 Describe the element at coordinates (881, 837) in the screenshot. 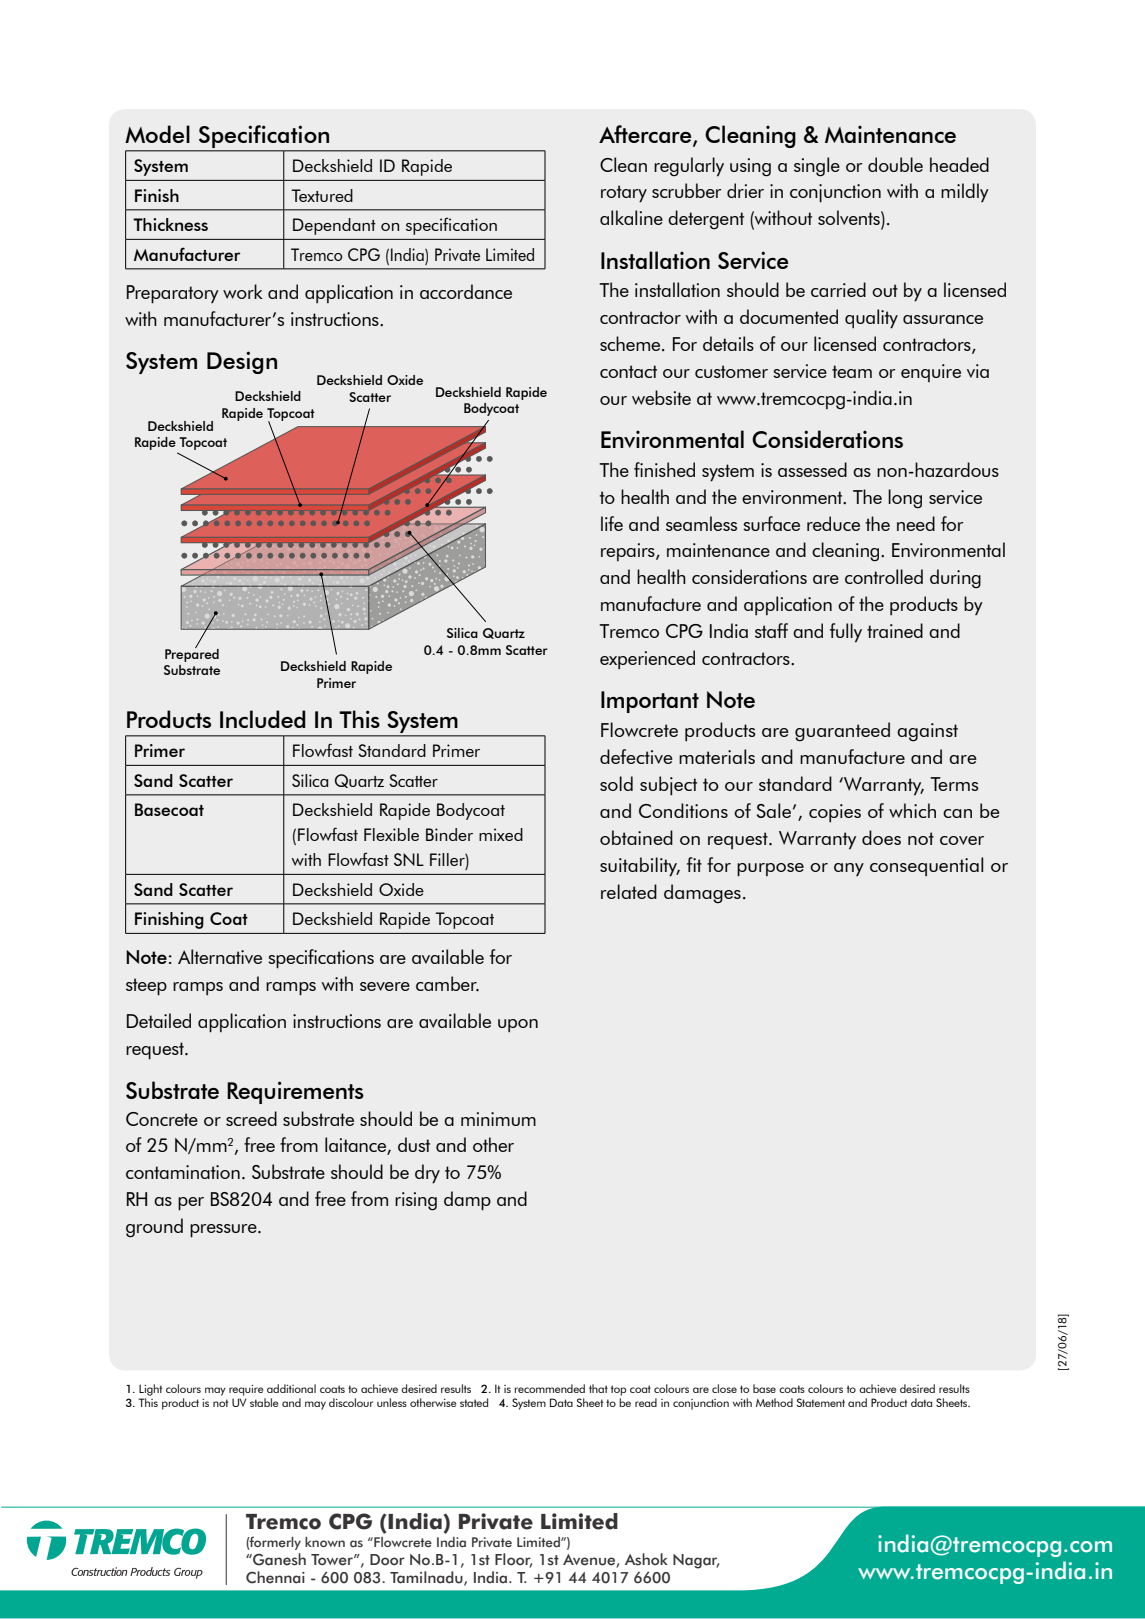

I see `does` at that location.
